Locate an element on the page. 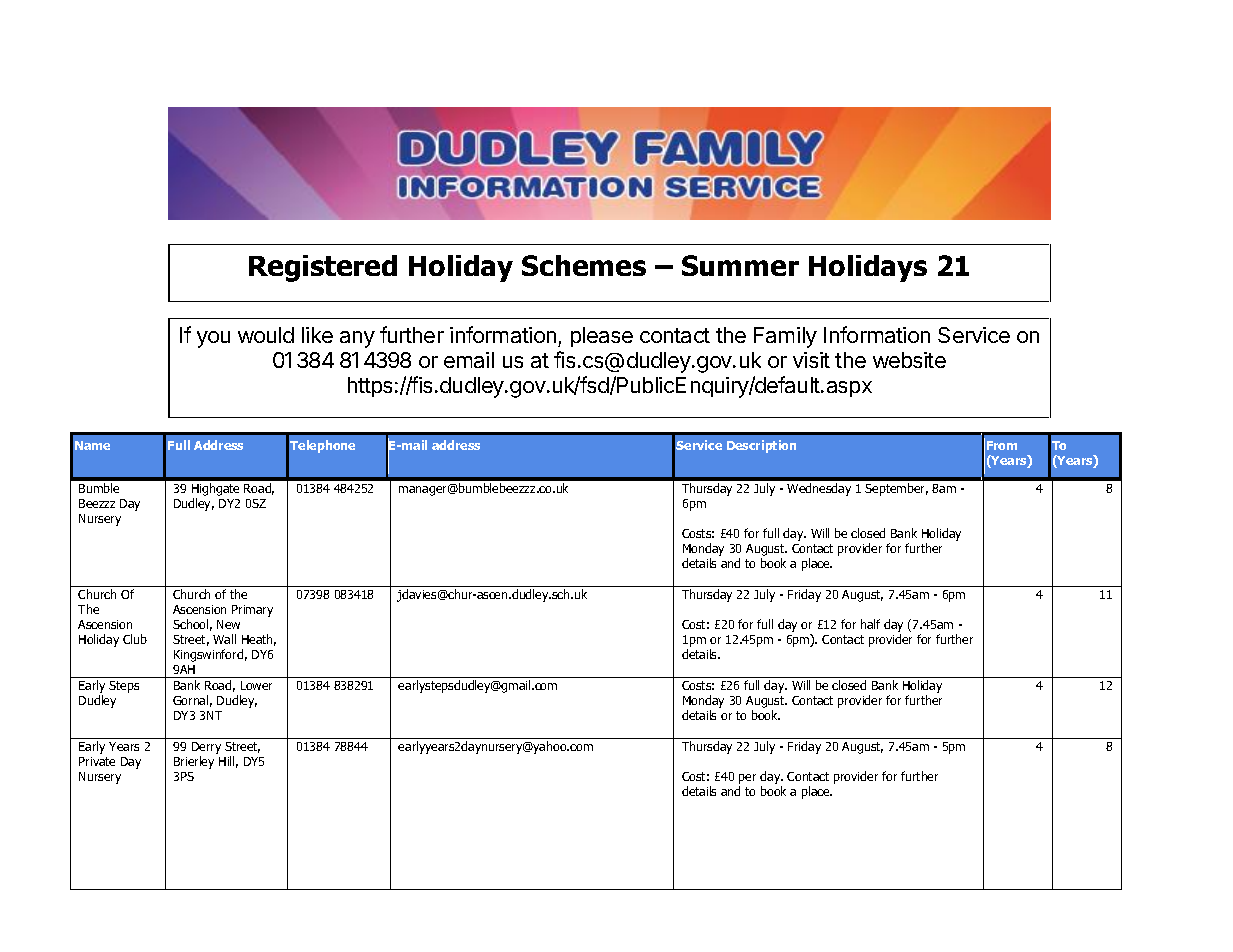 Image resolution: width=1233 pixels, height=952 pixels. Brierley is located at coordinates (194, 762).
